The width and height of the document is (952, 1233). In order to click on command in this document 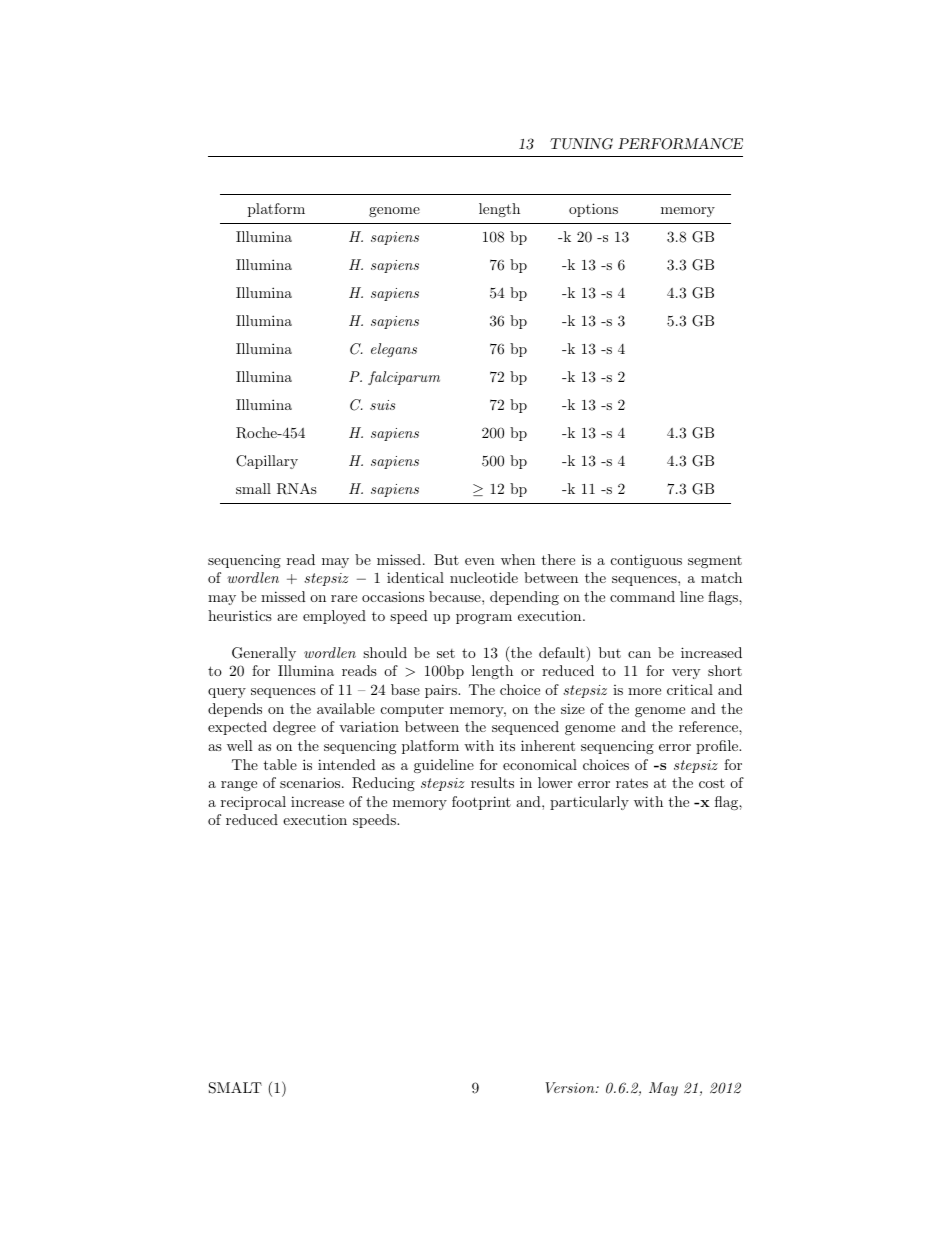, I will do `click(642, 596)`.
